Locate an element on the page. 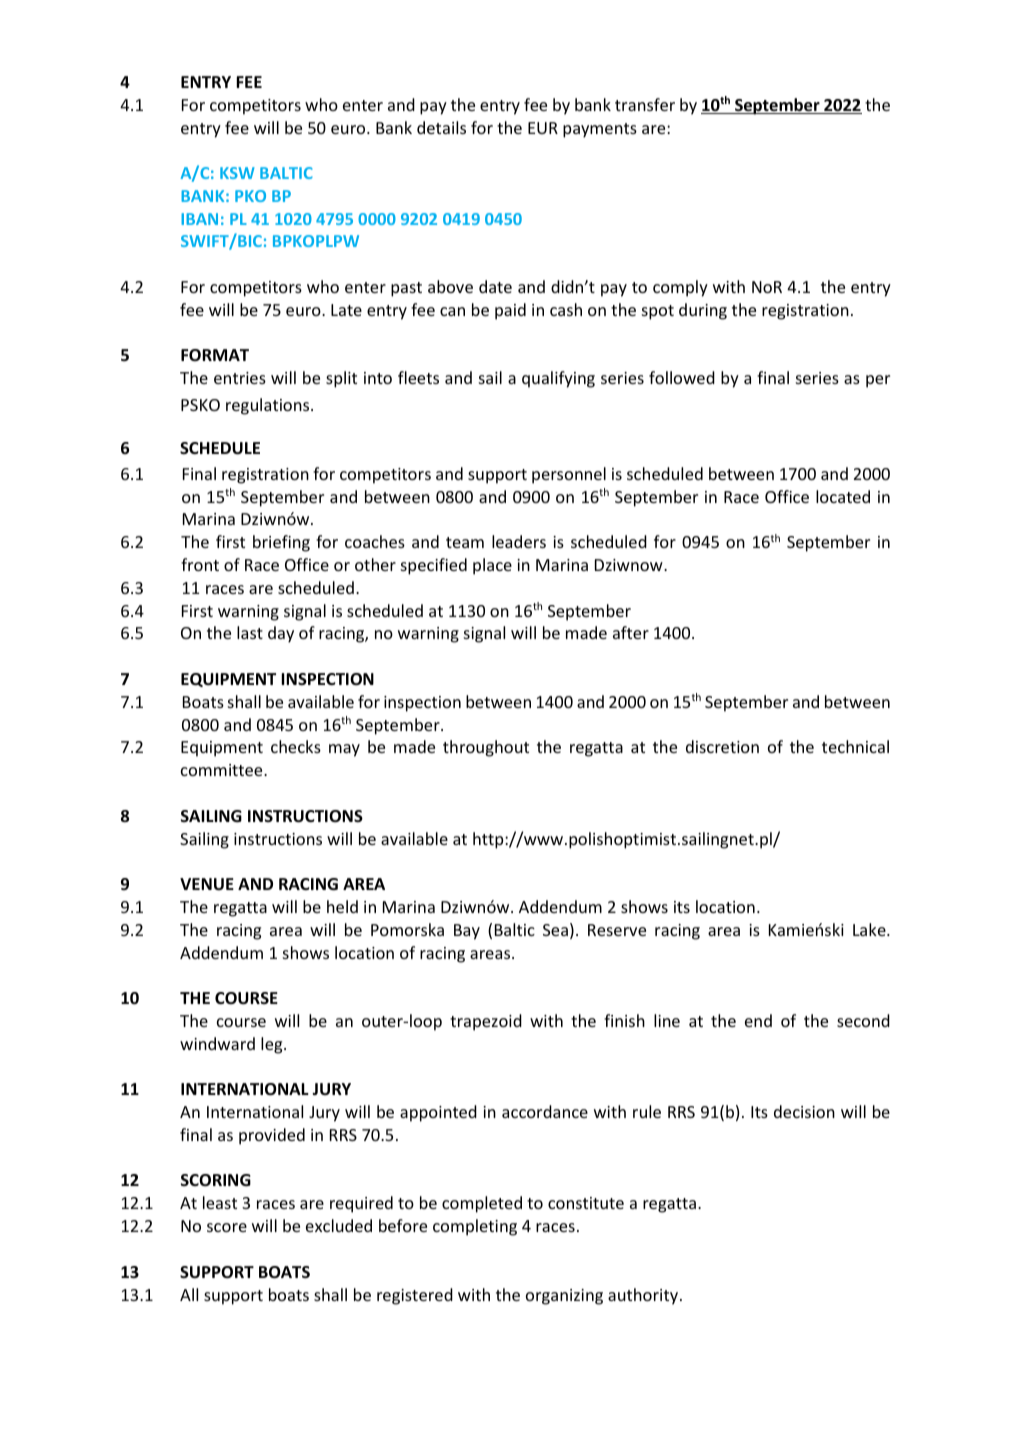 This document has height=1429, width=1011. technical is located at coordinates (855, 746).
